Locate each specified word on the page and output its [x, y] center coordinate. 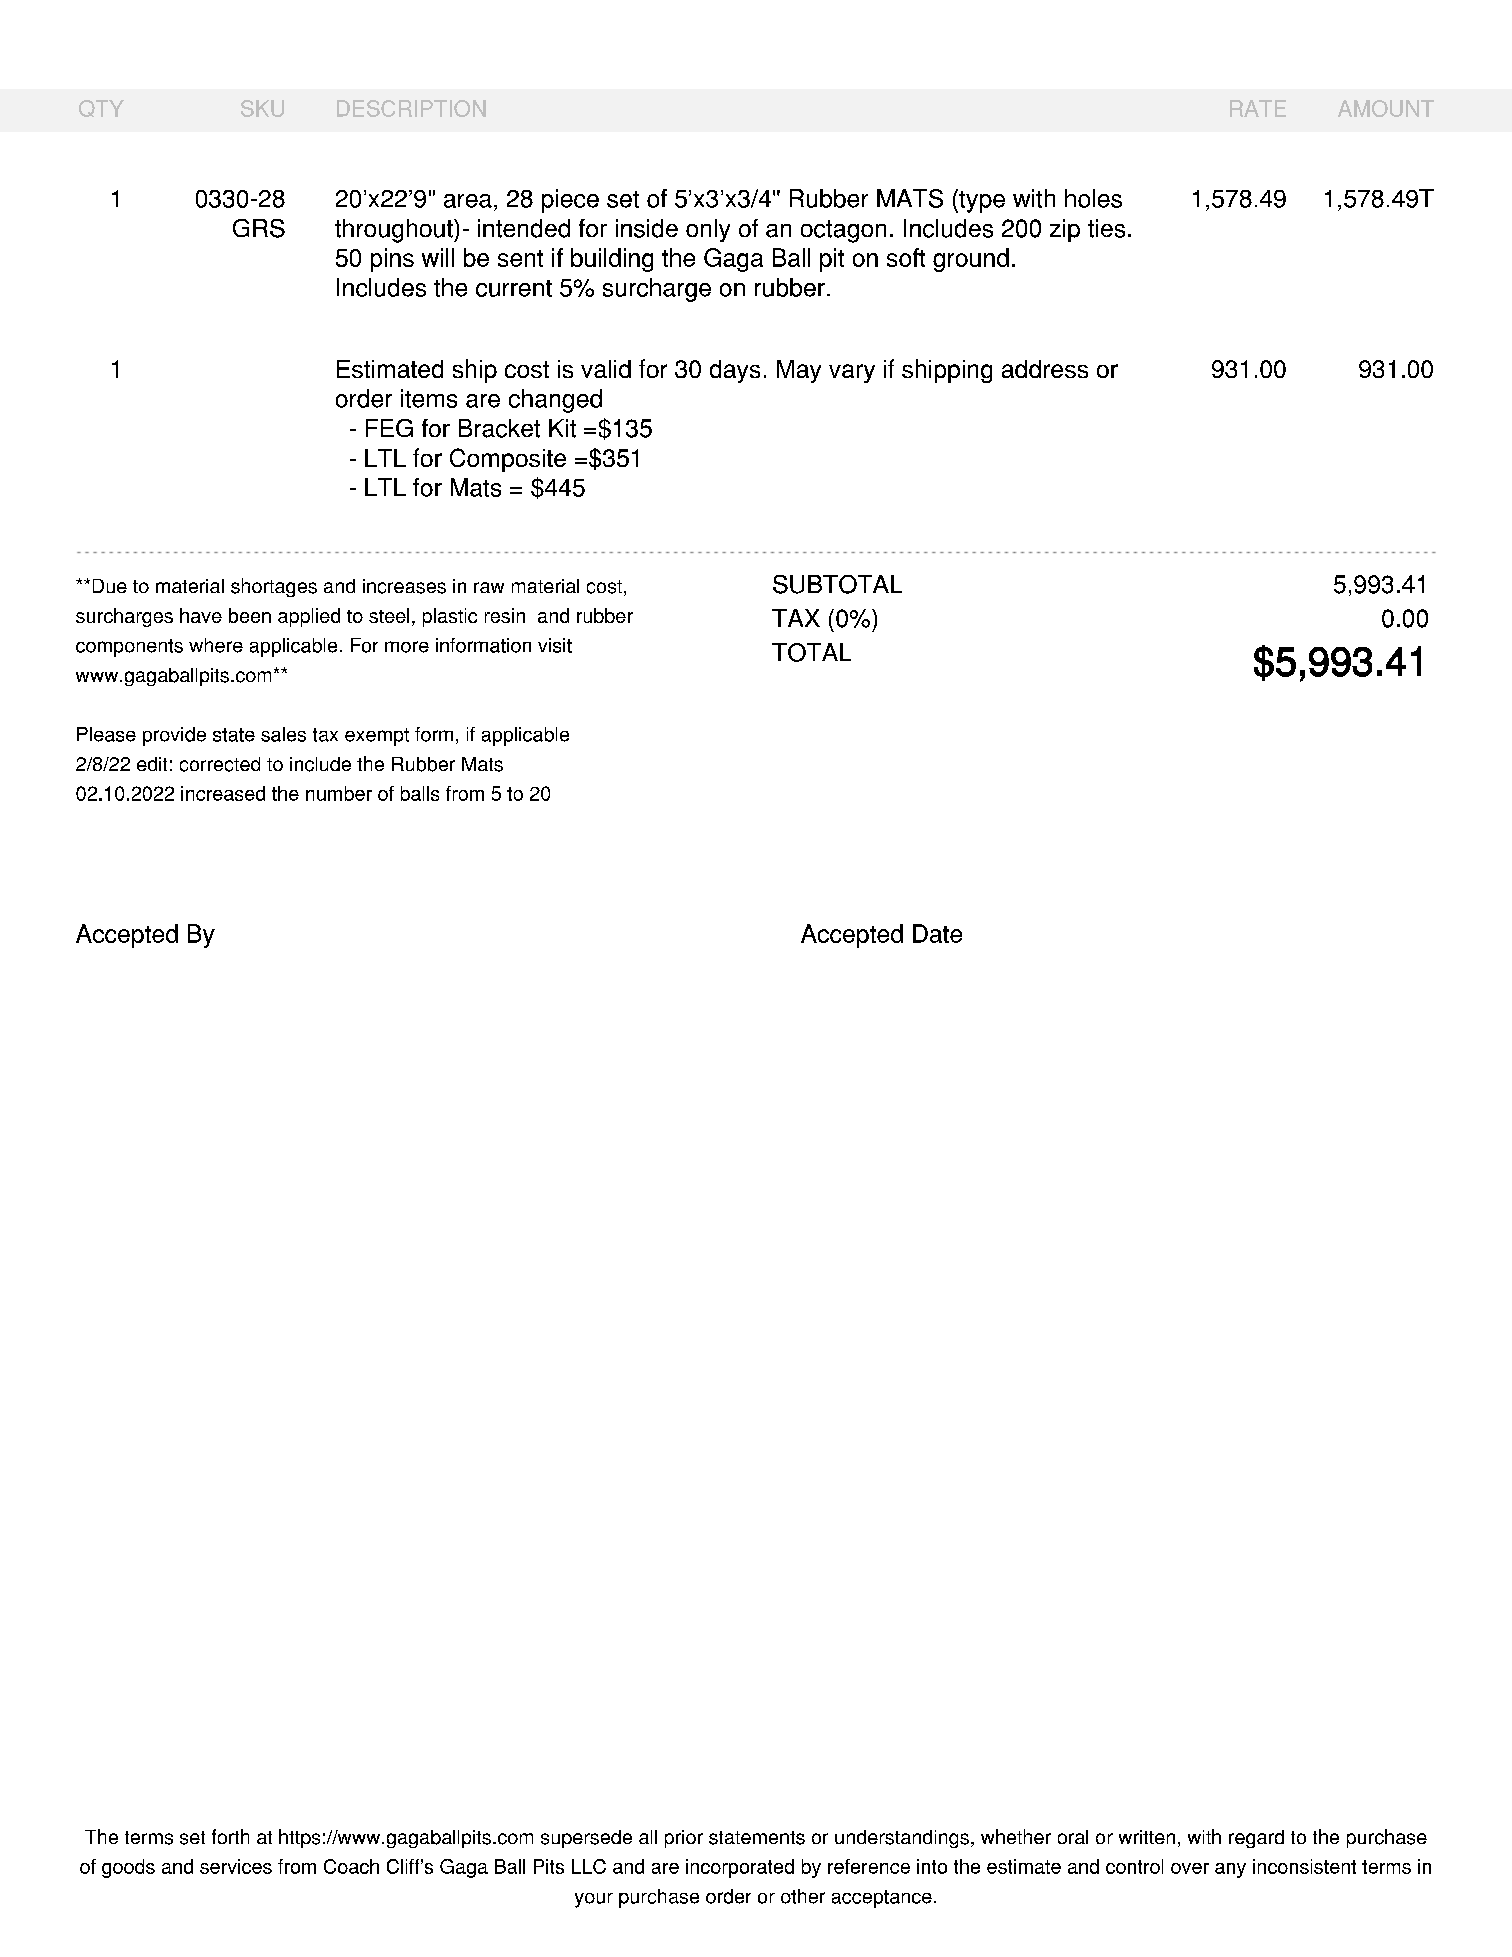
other [803, 1896]
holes [1093, 198]
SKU [262, 108]
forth [230, 1836]
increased [223, 793]
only [708, 230]
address [1045, 369]
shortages [274, 587]
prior [684, 1839]
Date [937, 933]
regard [1256, 1839]
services [236, 1866]
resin [505, 615]
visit [555, 645]
